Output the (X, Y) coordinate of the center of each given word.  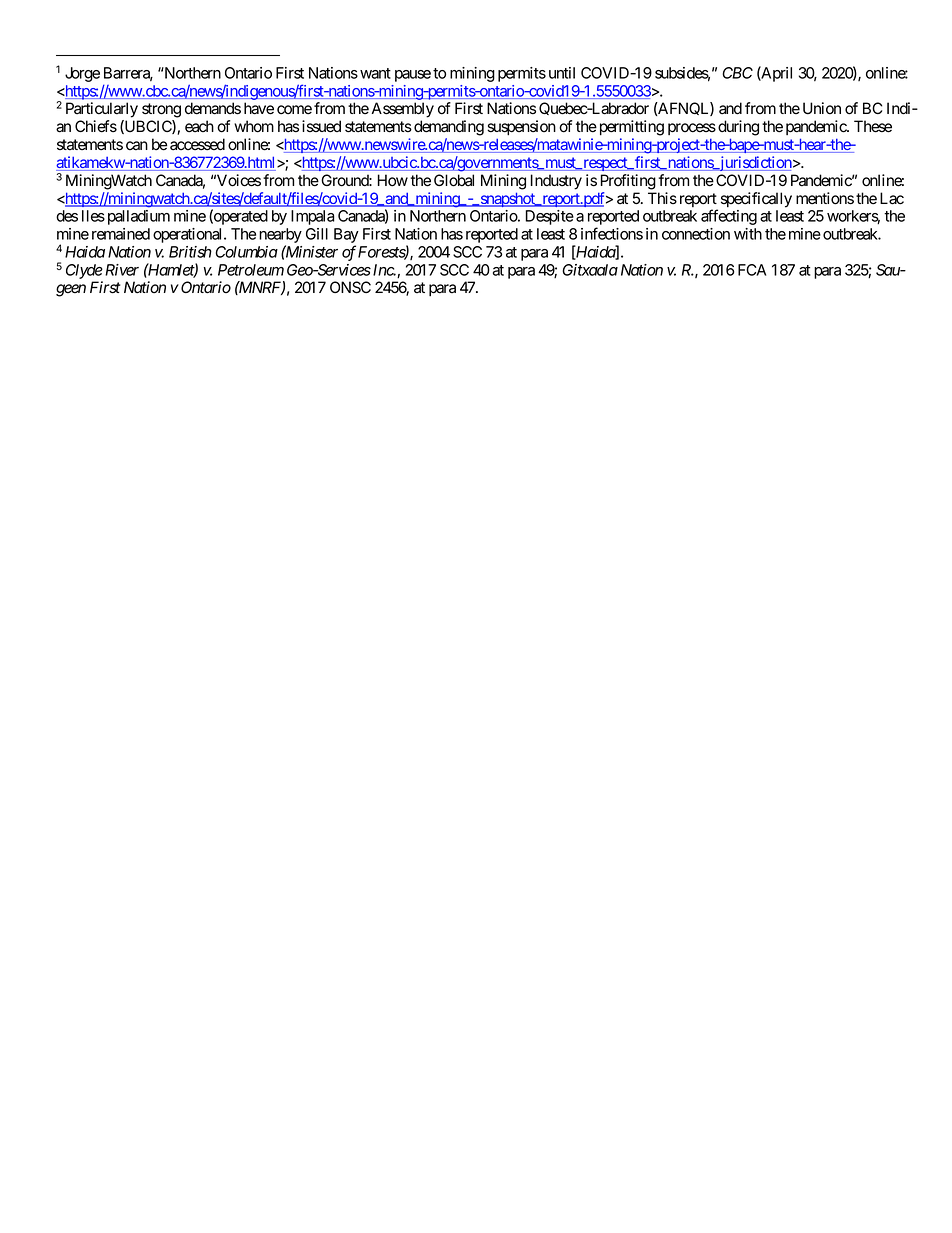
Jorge (82, 74)
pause (413, 76)
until (562, 73)
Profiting (628, 182)
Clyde (84, 271)
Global (454, 180)
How (393, 180)
